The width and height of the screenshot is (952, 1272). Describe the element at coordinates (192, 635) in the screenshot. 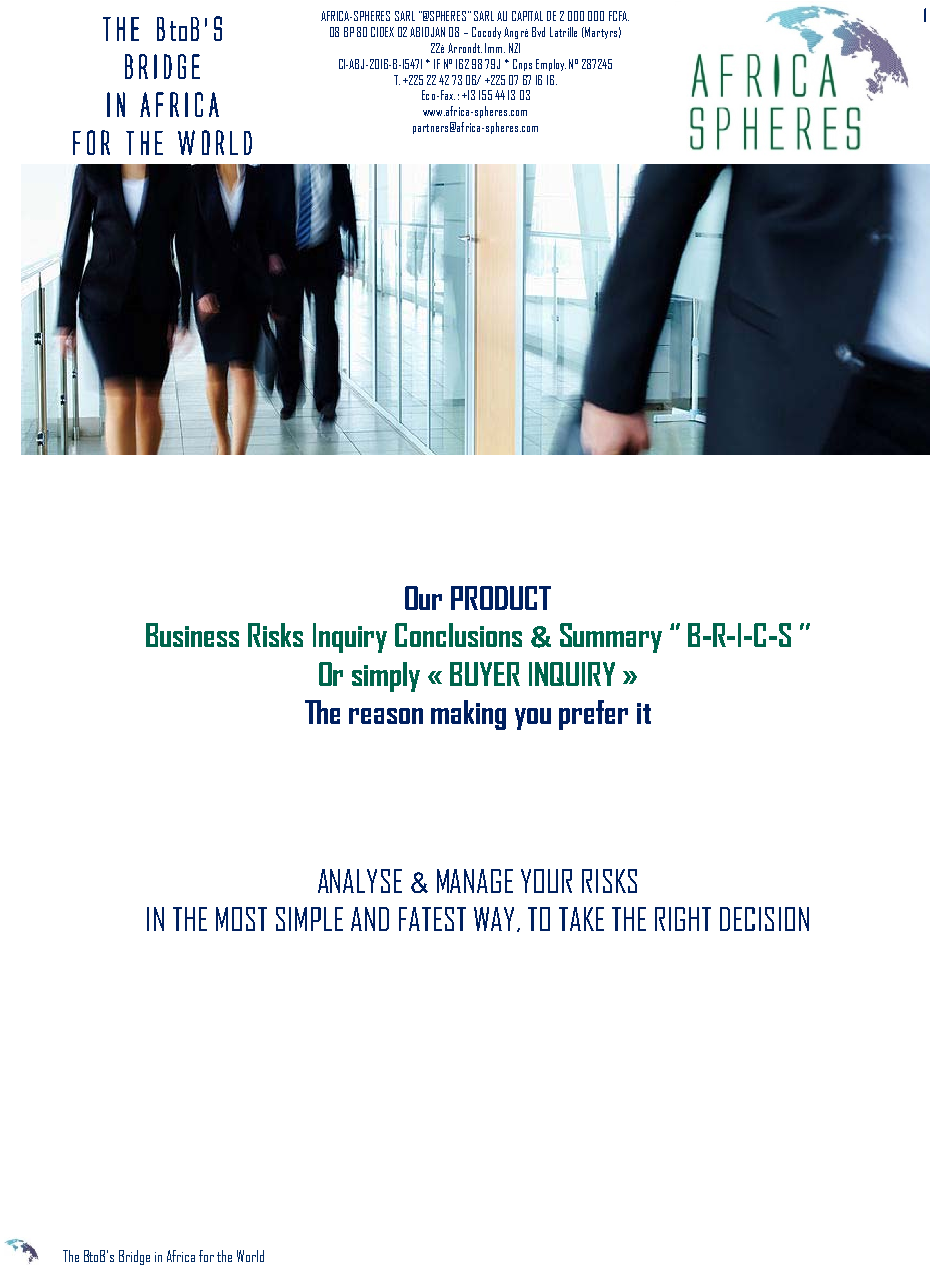

I see `Business` at that location.
